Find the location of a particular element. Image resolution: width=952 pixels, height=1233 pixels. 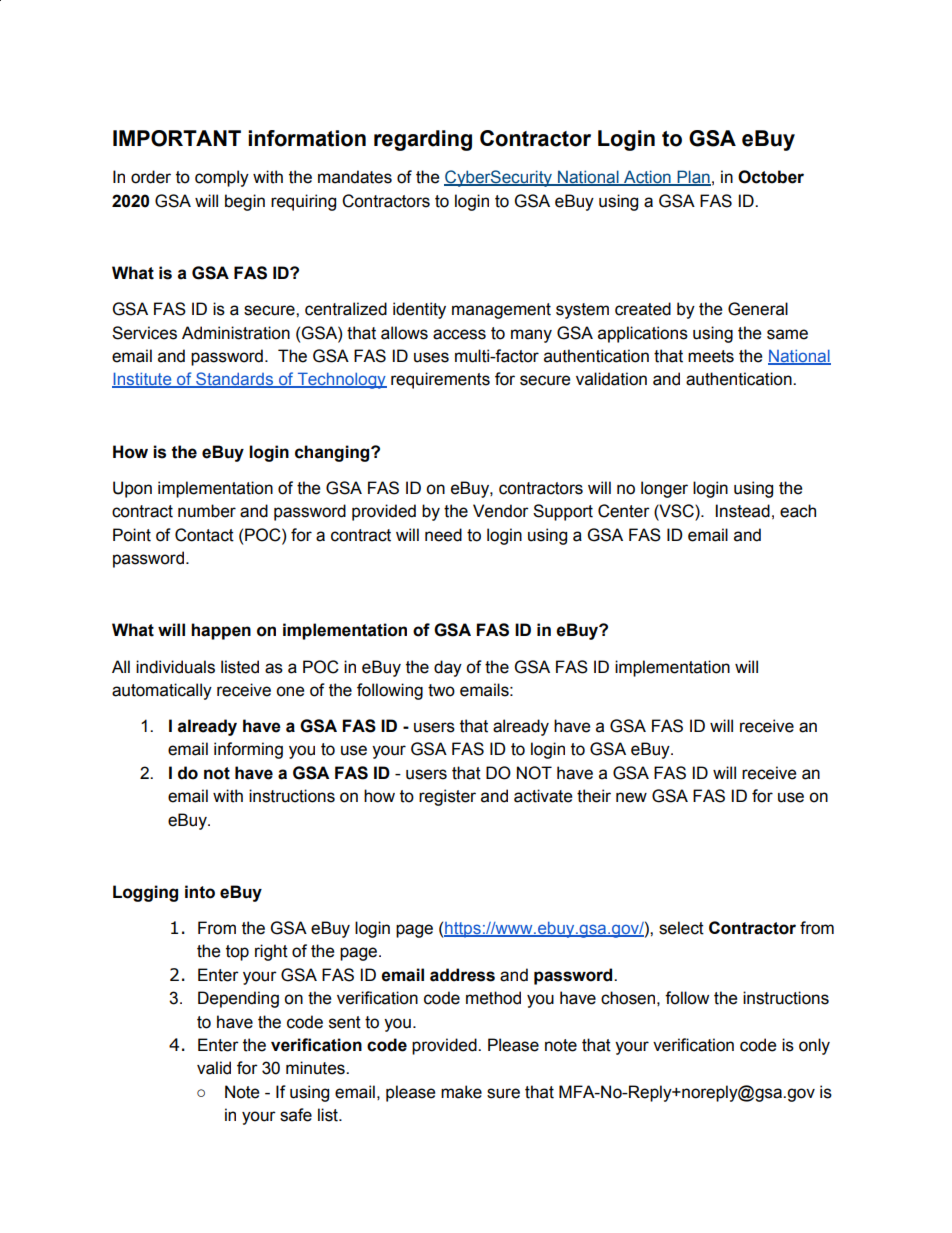

regarding is located at coordinates (423, 140).
